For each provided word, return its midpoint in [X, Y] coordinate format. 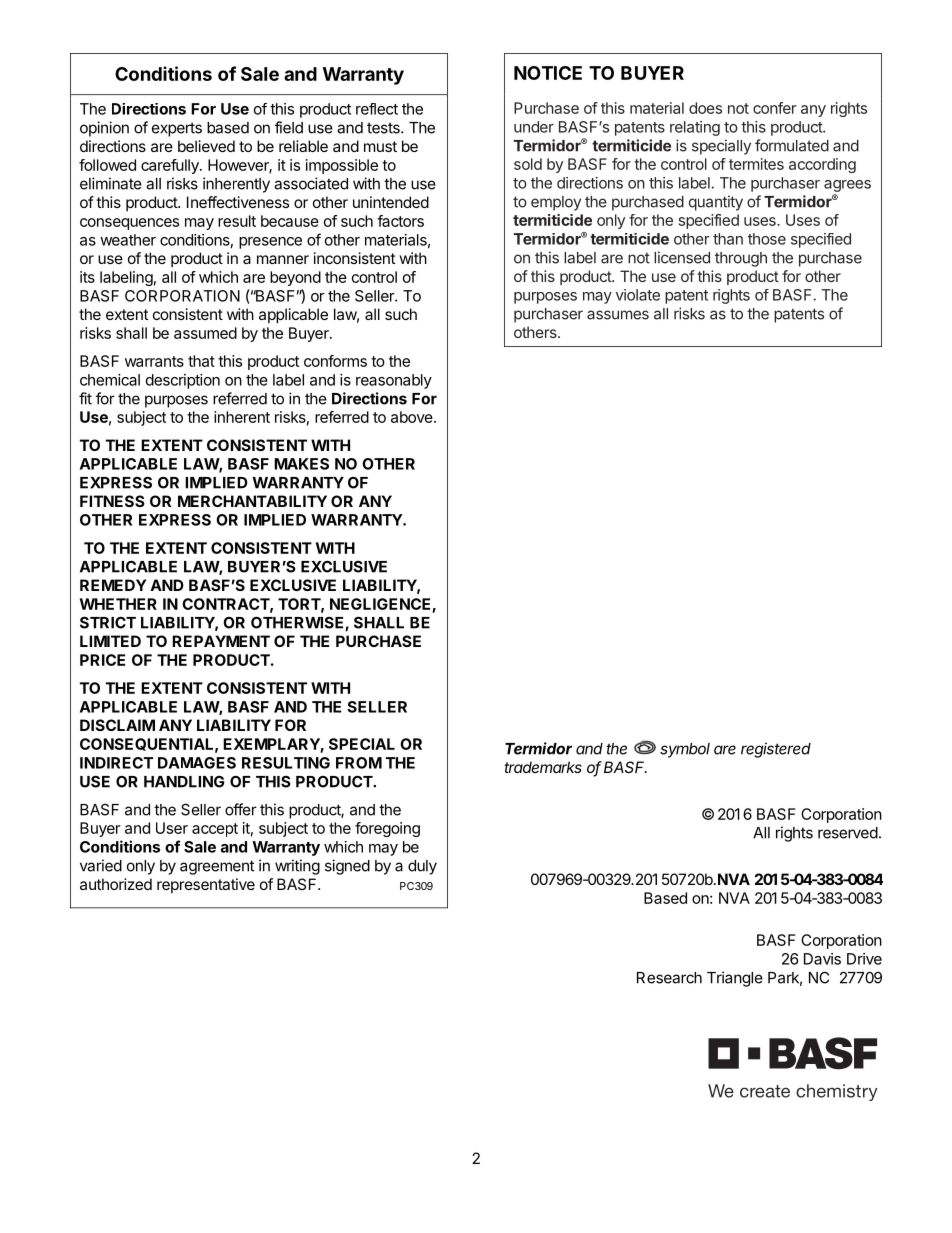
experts [177, 129]
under [534, 127]
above [413, 417]
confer [775, 108]
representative [206, 885]
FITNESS [112, 501]
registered [776, 750]
